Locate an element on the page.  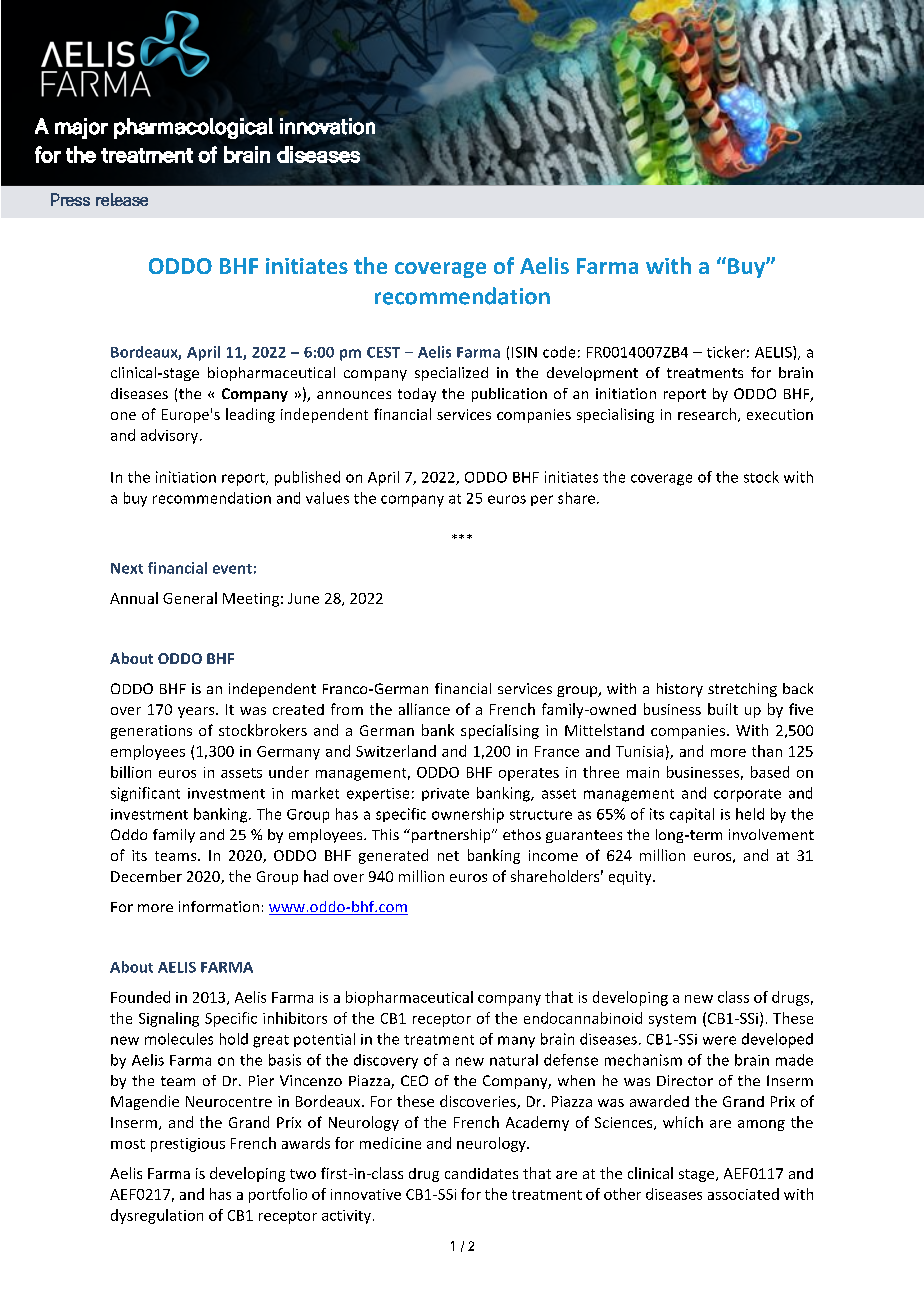
research is located at coordinates (707, 414).
